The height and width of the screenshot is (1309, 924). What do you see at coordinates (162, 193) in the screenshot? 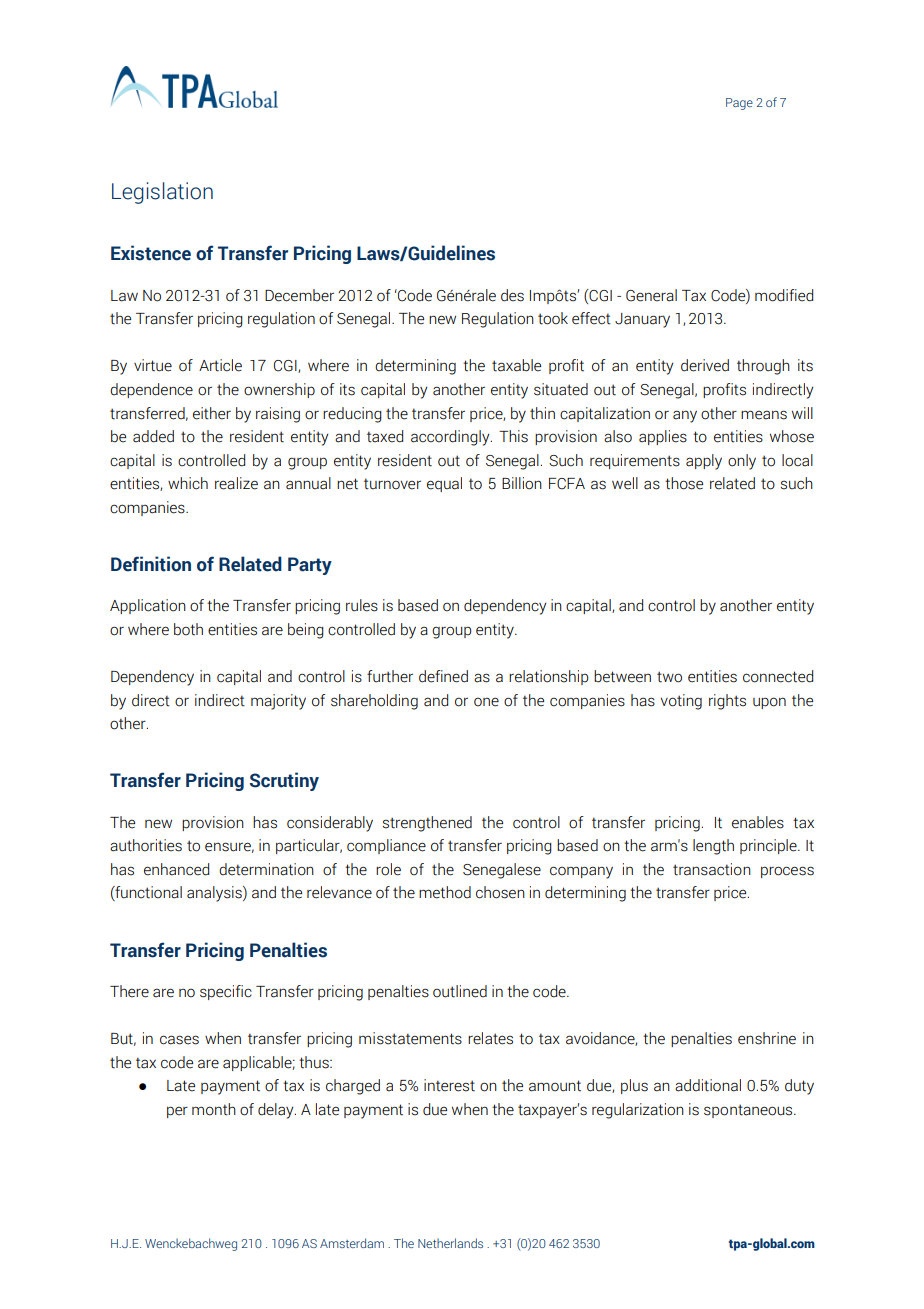
I see `Legislation` at bounding box center [162, 193].
